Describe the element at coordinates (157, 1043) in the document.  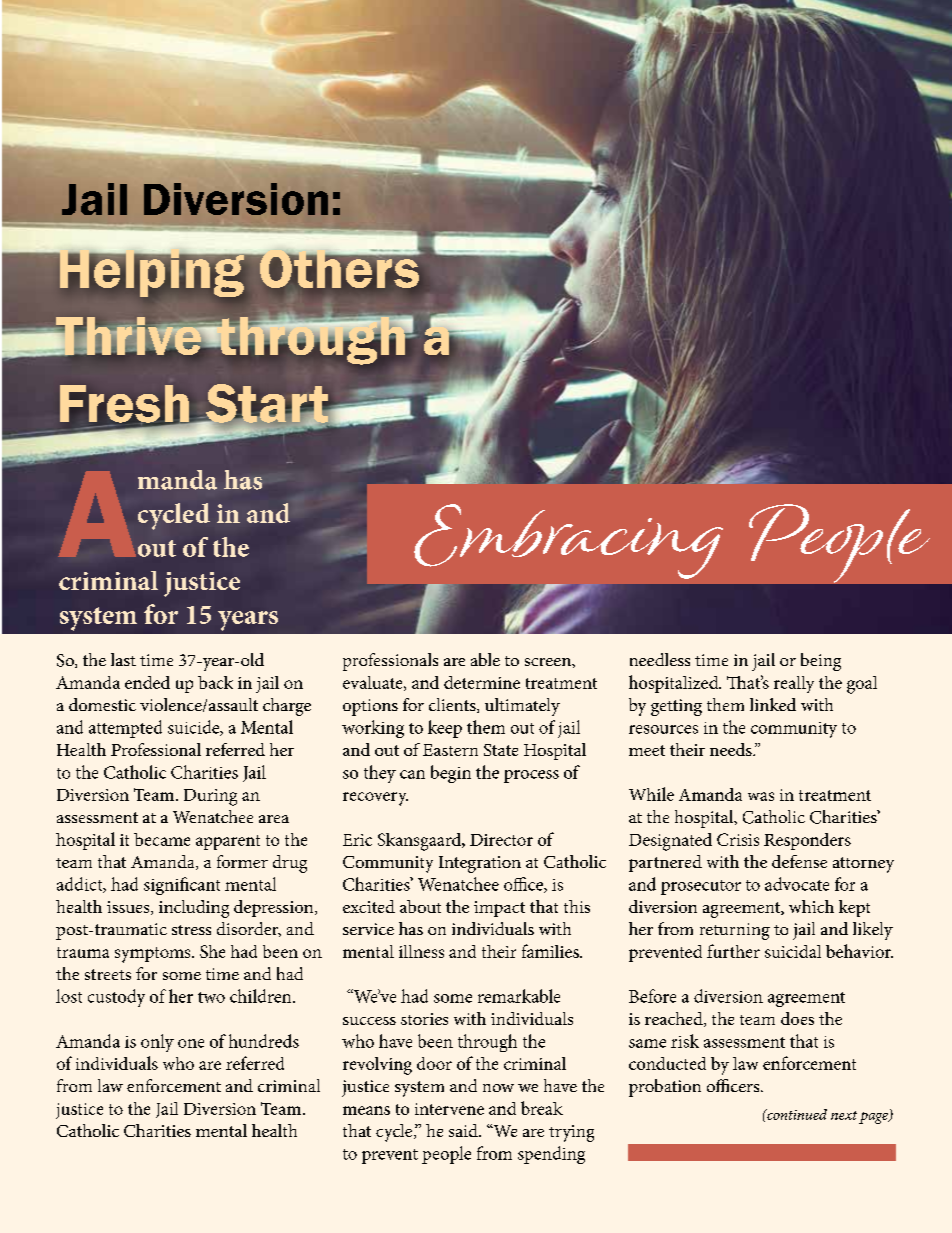
I see `only` at that location.
